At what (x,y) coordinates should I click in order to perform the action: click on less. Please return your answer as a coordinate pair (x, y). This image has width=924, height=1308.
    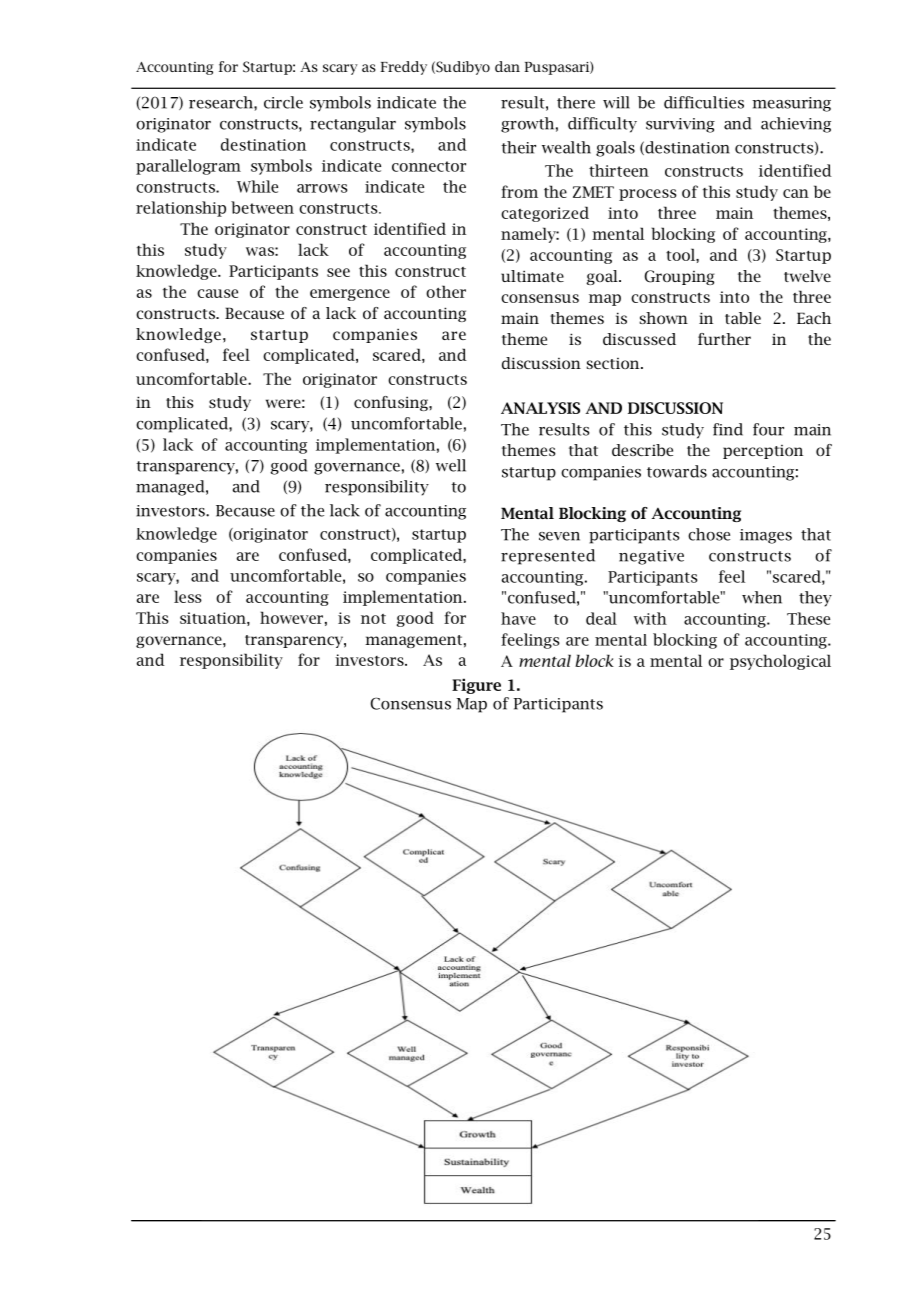
    Looking at the image, I should click on (188, 596).
